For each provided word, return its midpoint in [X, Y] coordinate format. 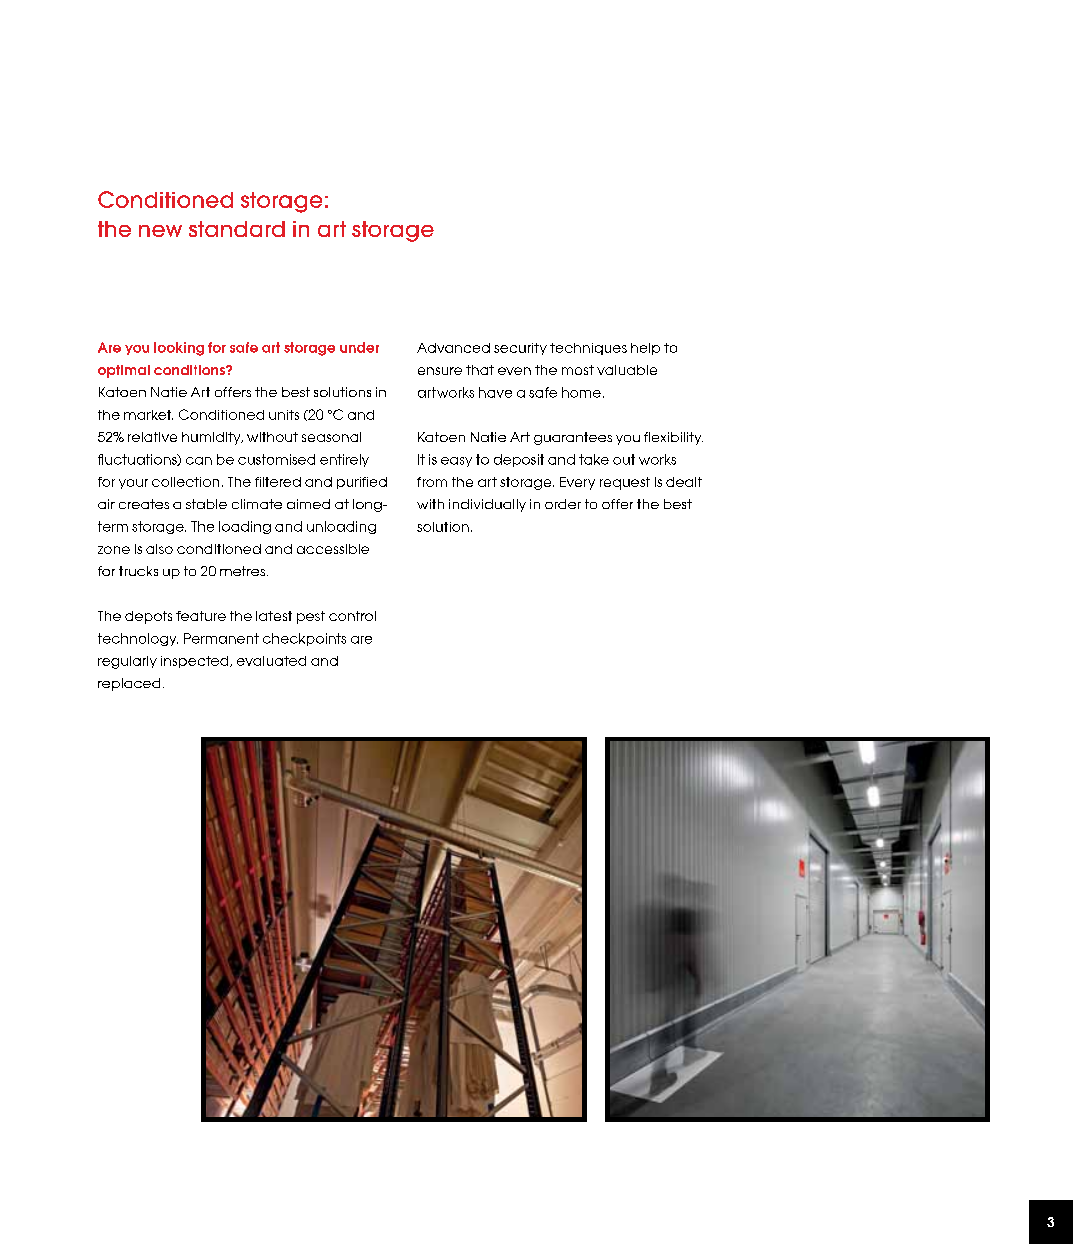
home [581, 392]
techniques [588, 349]
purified [362, 483]
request [625, 483]
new [160, 231]
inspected [196, 662]
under [359, 347]
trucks [138, 571]
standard [237, 229]
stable [206, 504]
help [645, 349]
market [148, 415]
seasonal [331, 437]
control [352, 616]
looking [179, 349]
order [563, 504]
